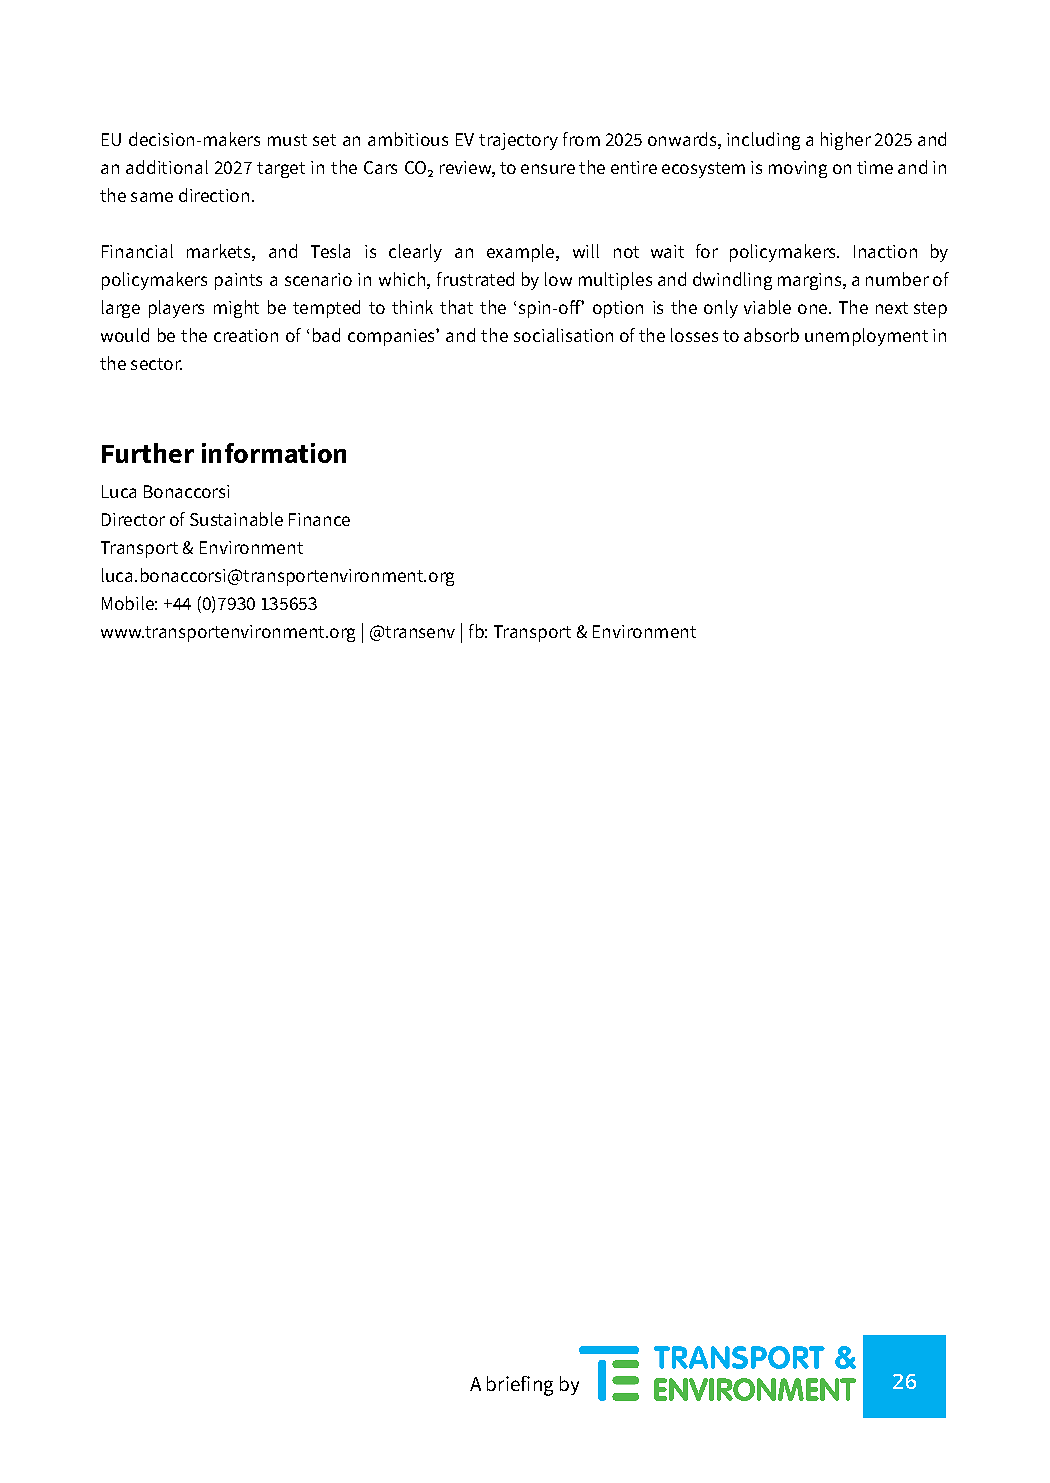  Describe the element at coordinates (548, 169) in the screenshot. I see `ensure` at that location.
